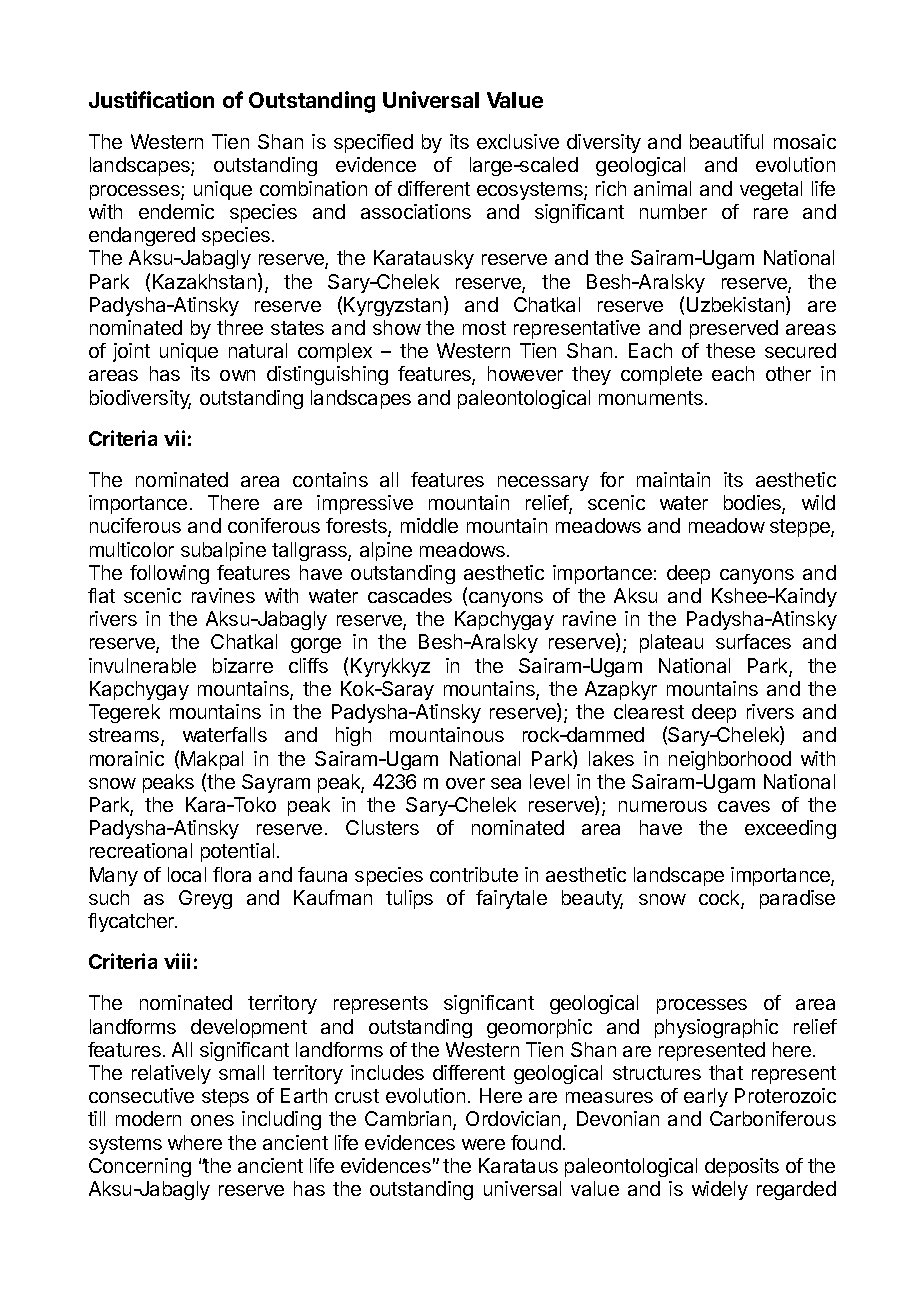 Image resolution: width=924 pixels, height=1308 pixels. Describe the element at coordinates (753, 641) in the document. I see `surfaces` at that location.
